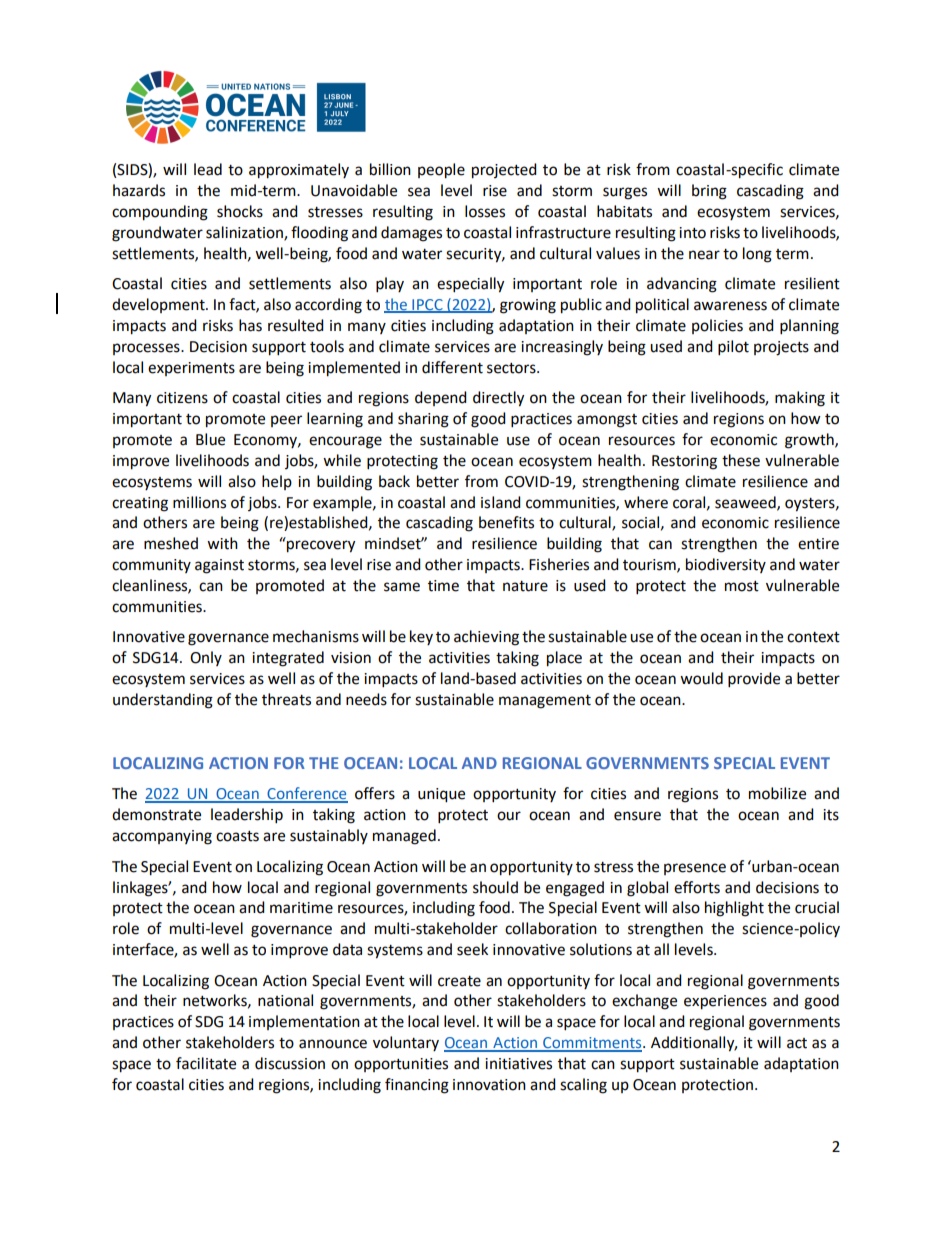  What do you see at coordinates (156, 814) in the screenshot?
I see `demonstrate` at bounding box center [156, 814].
